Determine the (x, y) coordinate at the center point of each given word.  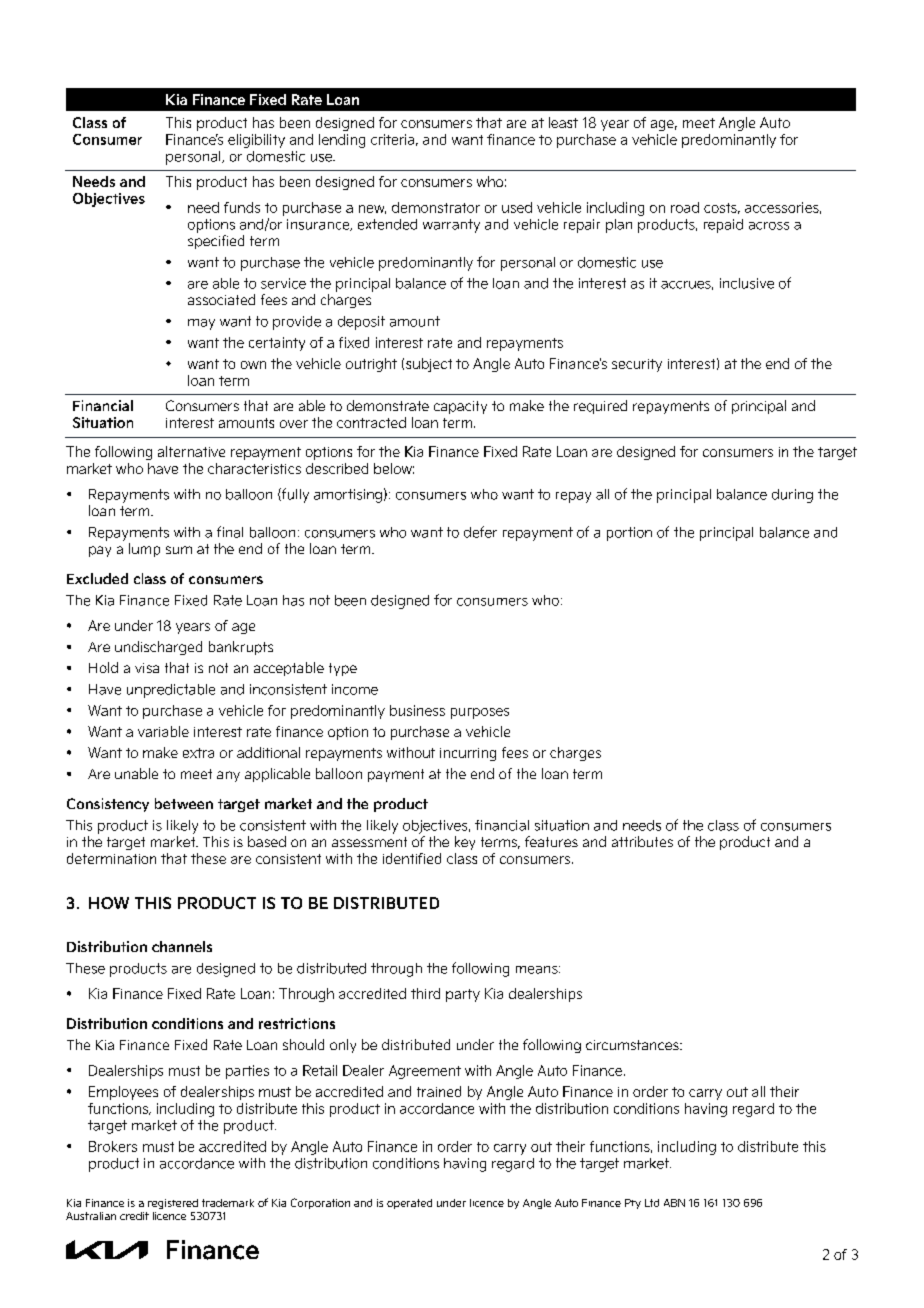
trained (439, 1091)
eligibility (256, 141)
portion (629, 534)
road (685, 207)
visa (147, 668)
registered (173, 1204)
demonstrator (436, 207)
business (417, 710)
